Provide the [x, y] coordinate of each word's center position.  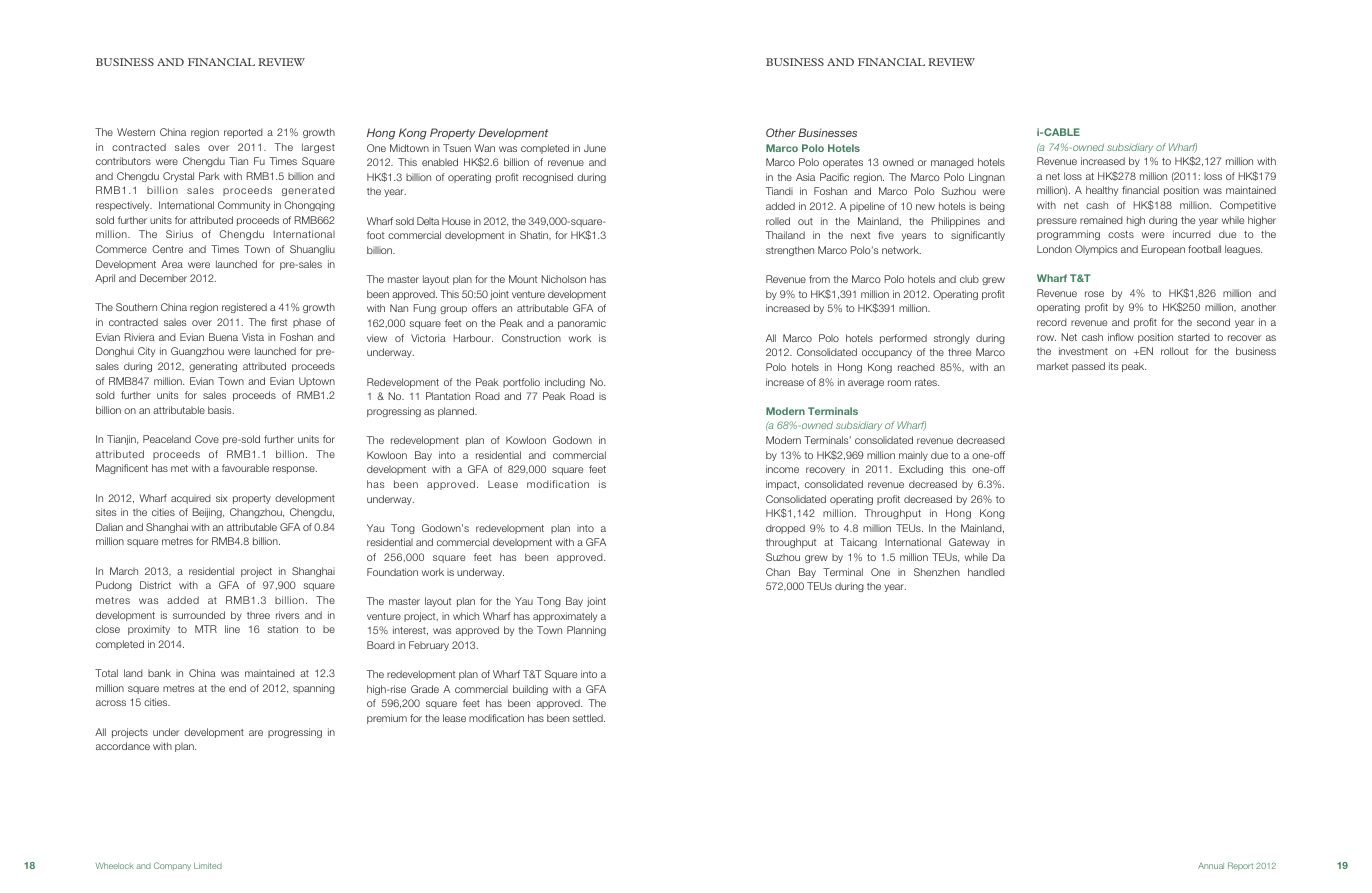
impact [782, 485]
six [222, 498]
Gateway [969, 543]
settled [589, 718]
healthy [1102, 191]
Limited [208, 866]
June [595, 148]
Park [209, 176]
